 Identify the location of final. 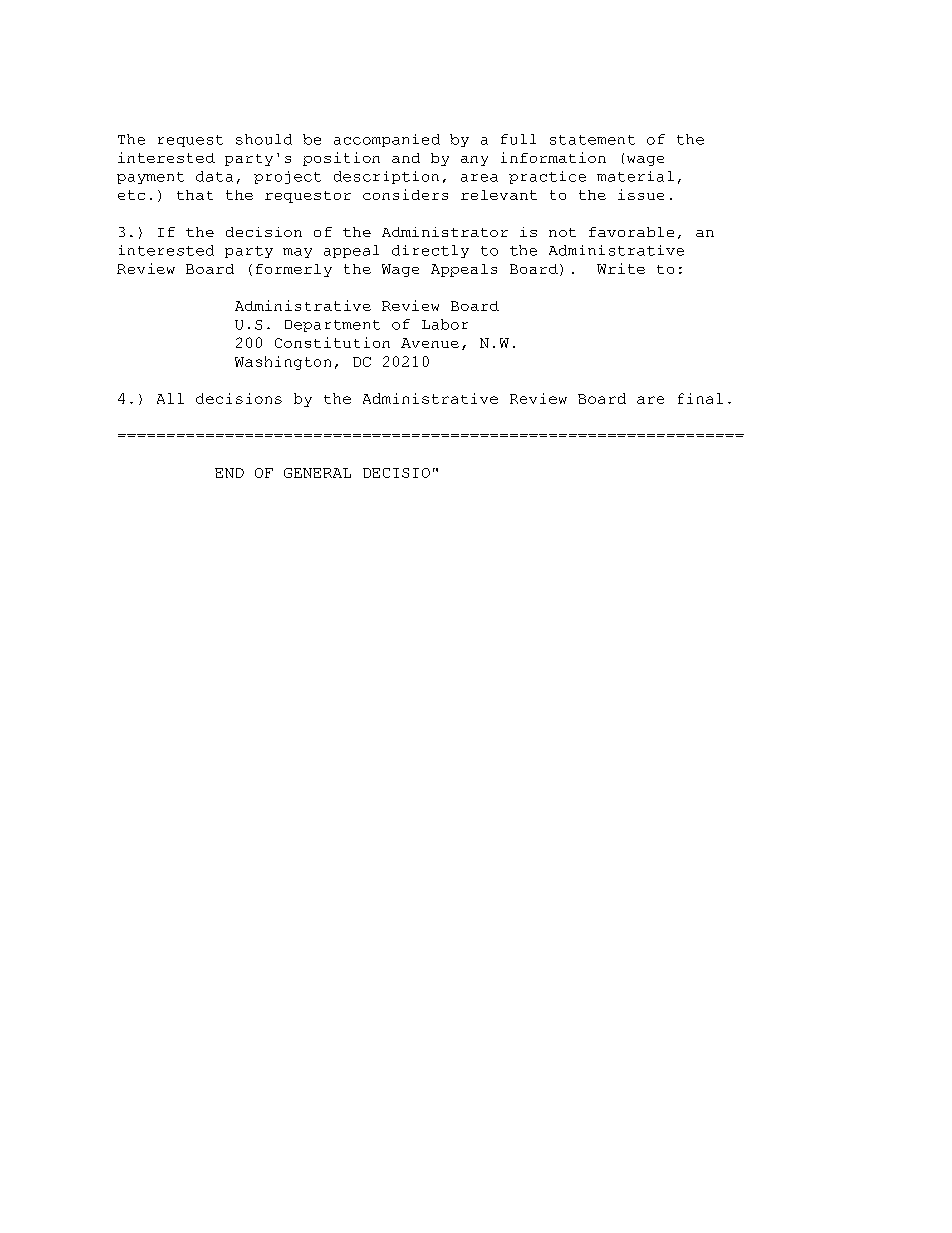
(700, 398).
